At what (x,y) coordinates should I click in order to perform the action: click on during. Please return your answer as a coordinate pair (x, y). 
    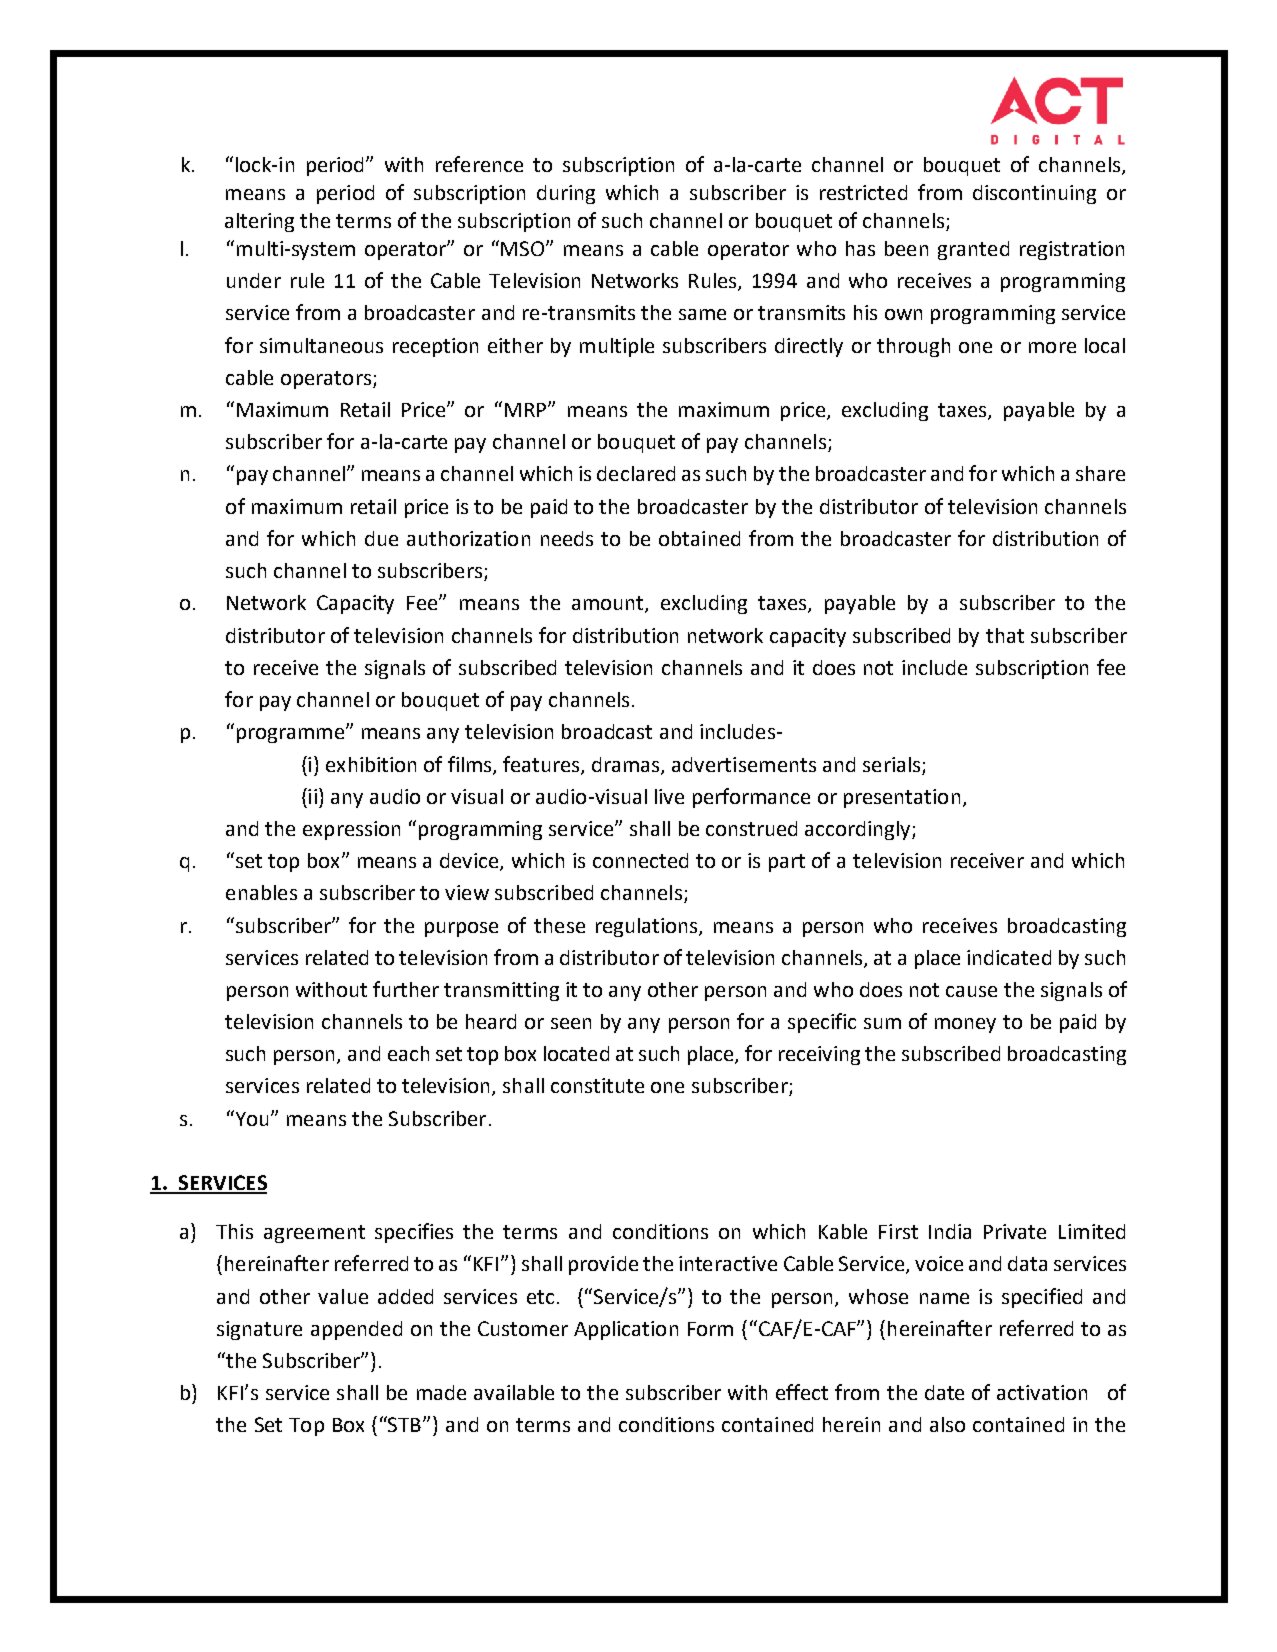
    Looking at the image, I should click on (566, 194).
